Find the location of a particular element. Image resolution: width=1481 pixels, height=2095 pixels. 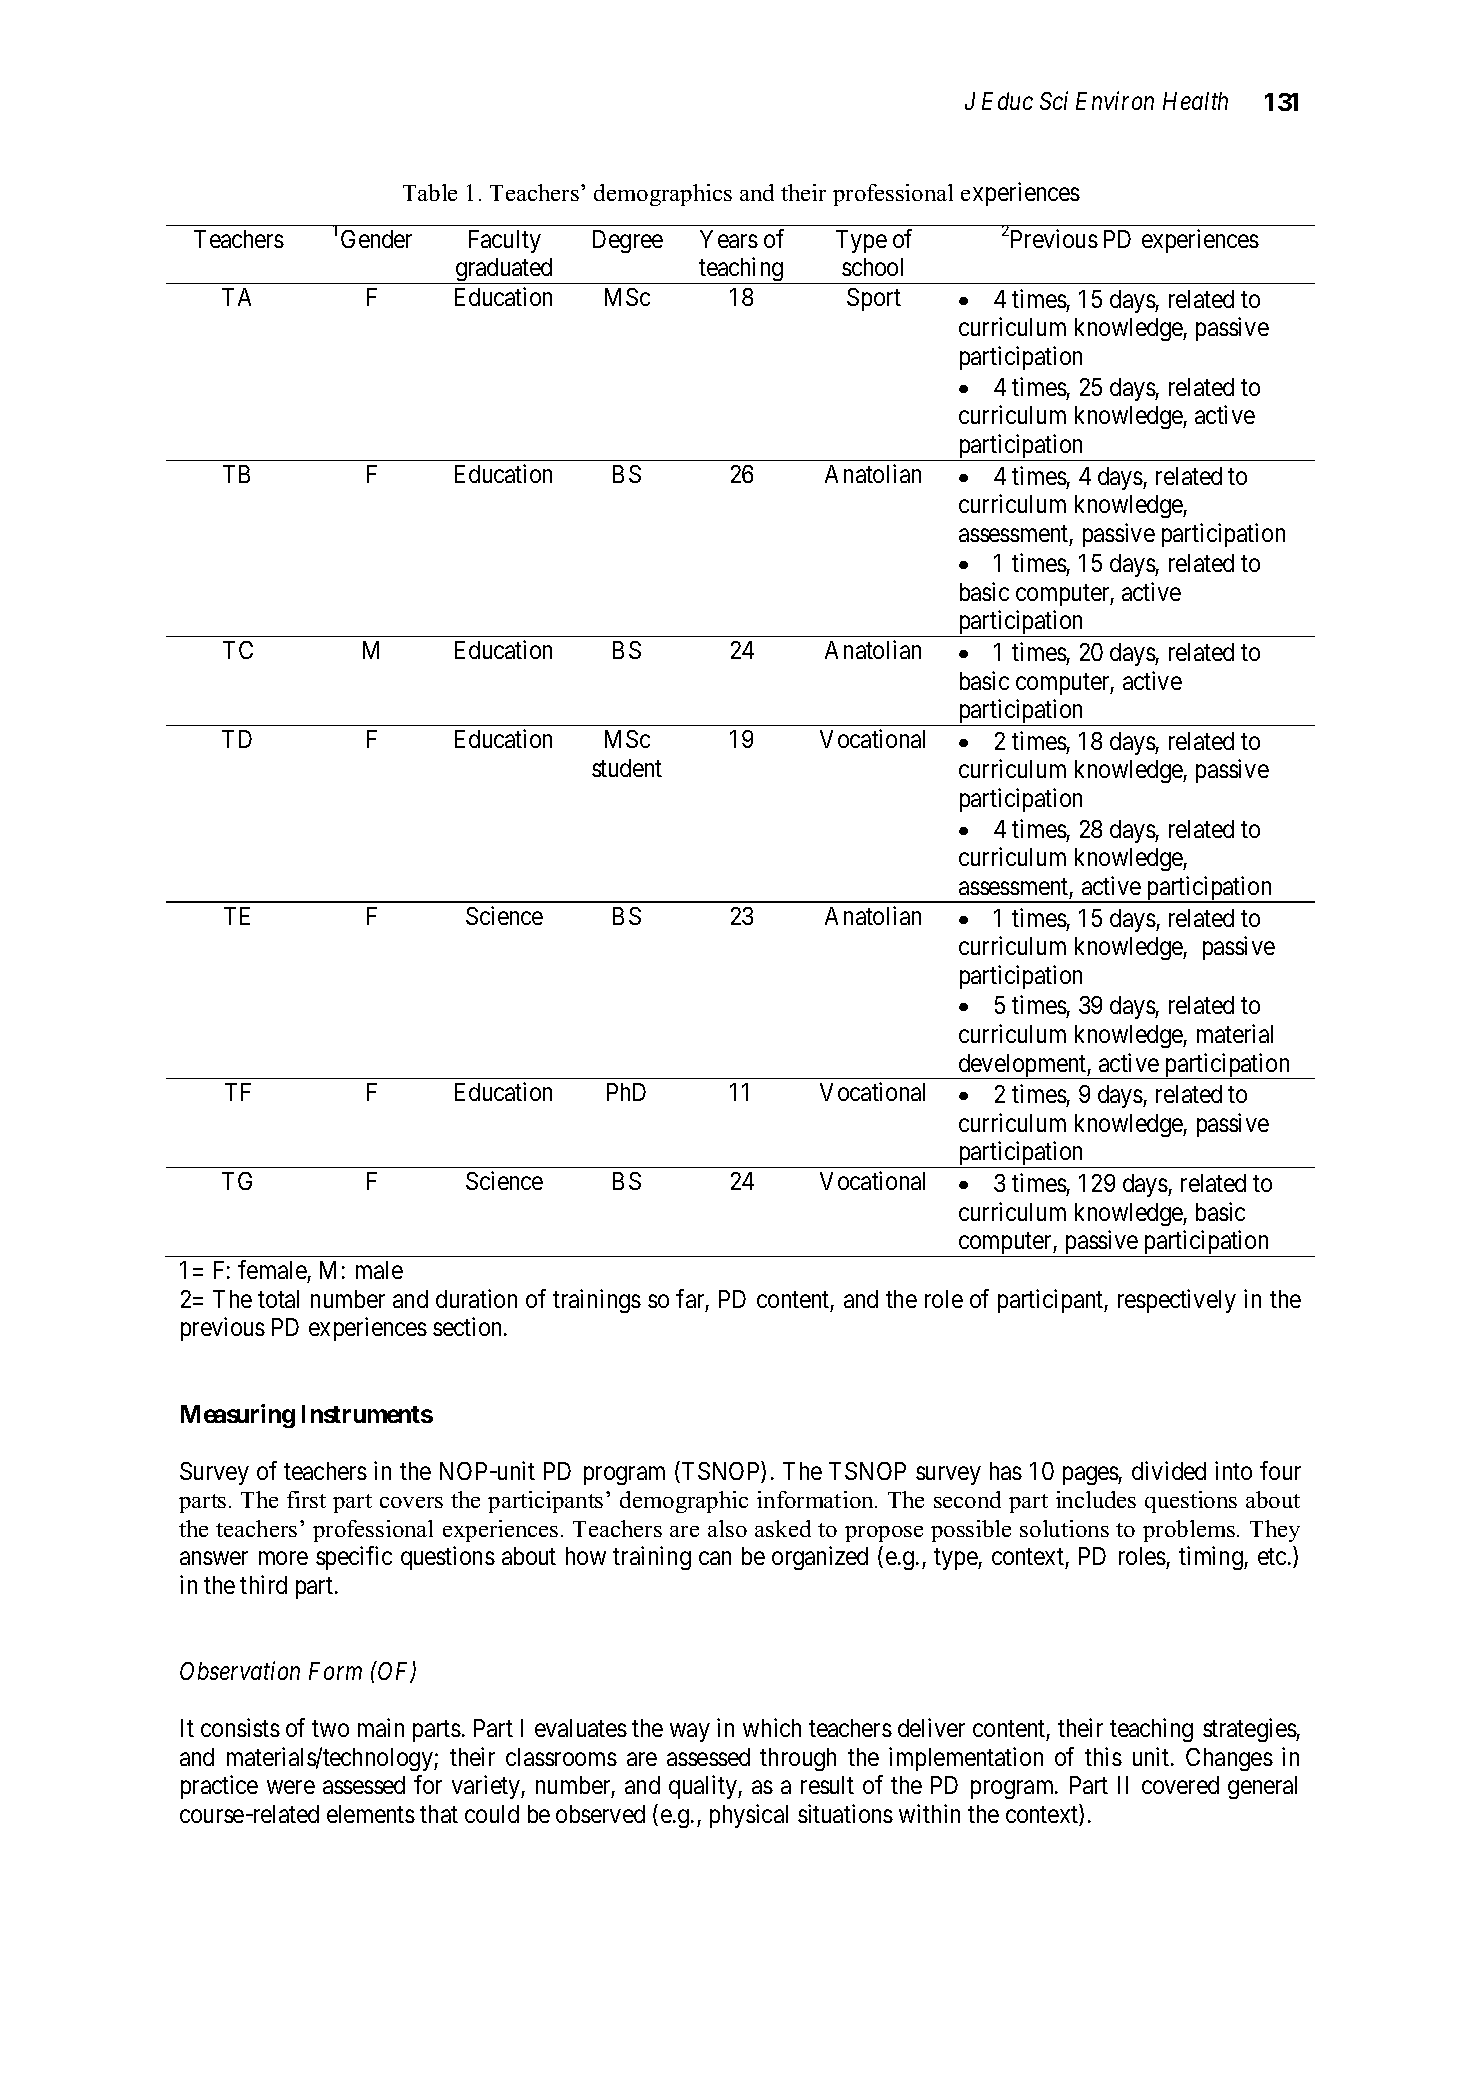

respectively is located at coordinates (1177, 1301).
